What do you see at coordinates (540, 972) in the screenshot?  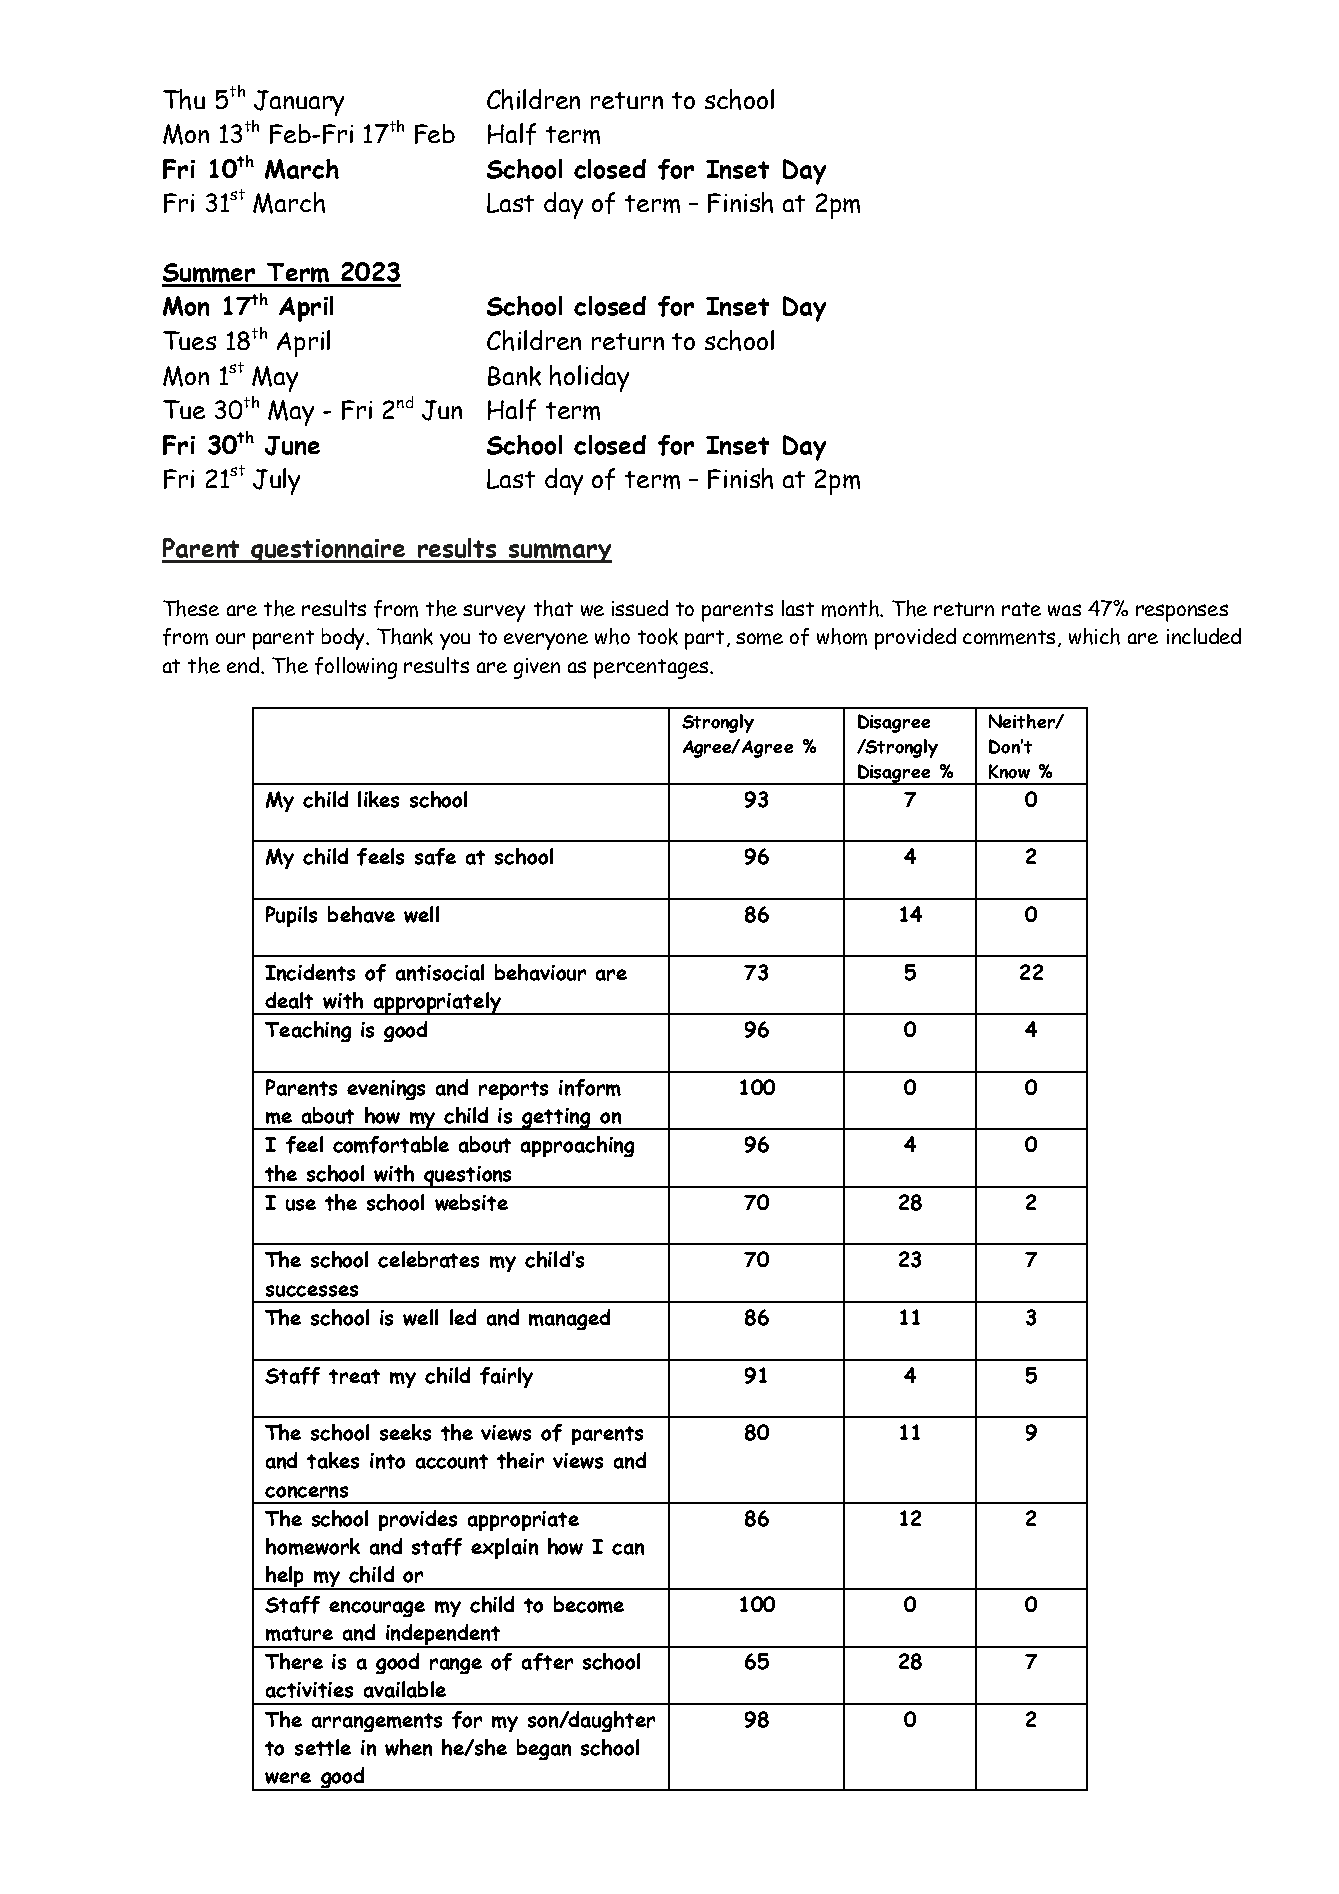 I see `behaviour` at bounding box center [540, 972].
